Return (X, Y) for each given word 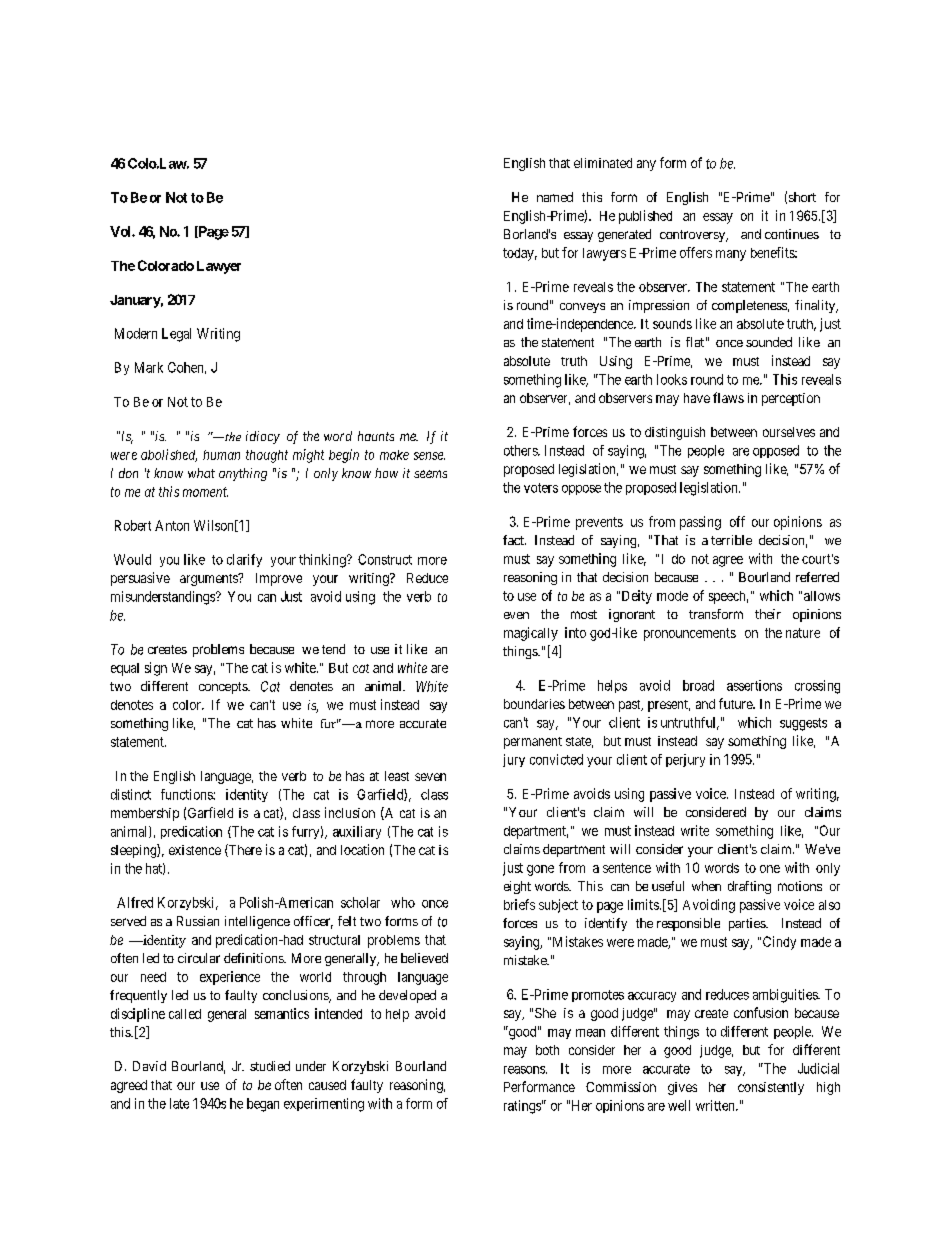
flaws (728, 397)
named (555, 197)
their (768, 614)
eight (517, 887)
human (221, 455)
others (521, 450)
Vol (121, 231)
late (179, 1103)
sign (156, 669)
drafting (749, 887)
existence (195, 850)
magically (531, 634)
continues (792, 234)
